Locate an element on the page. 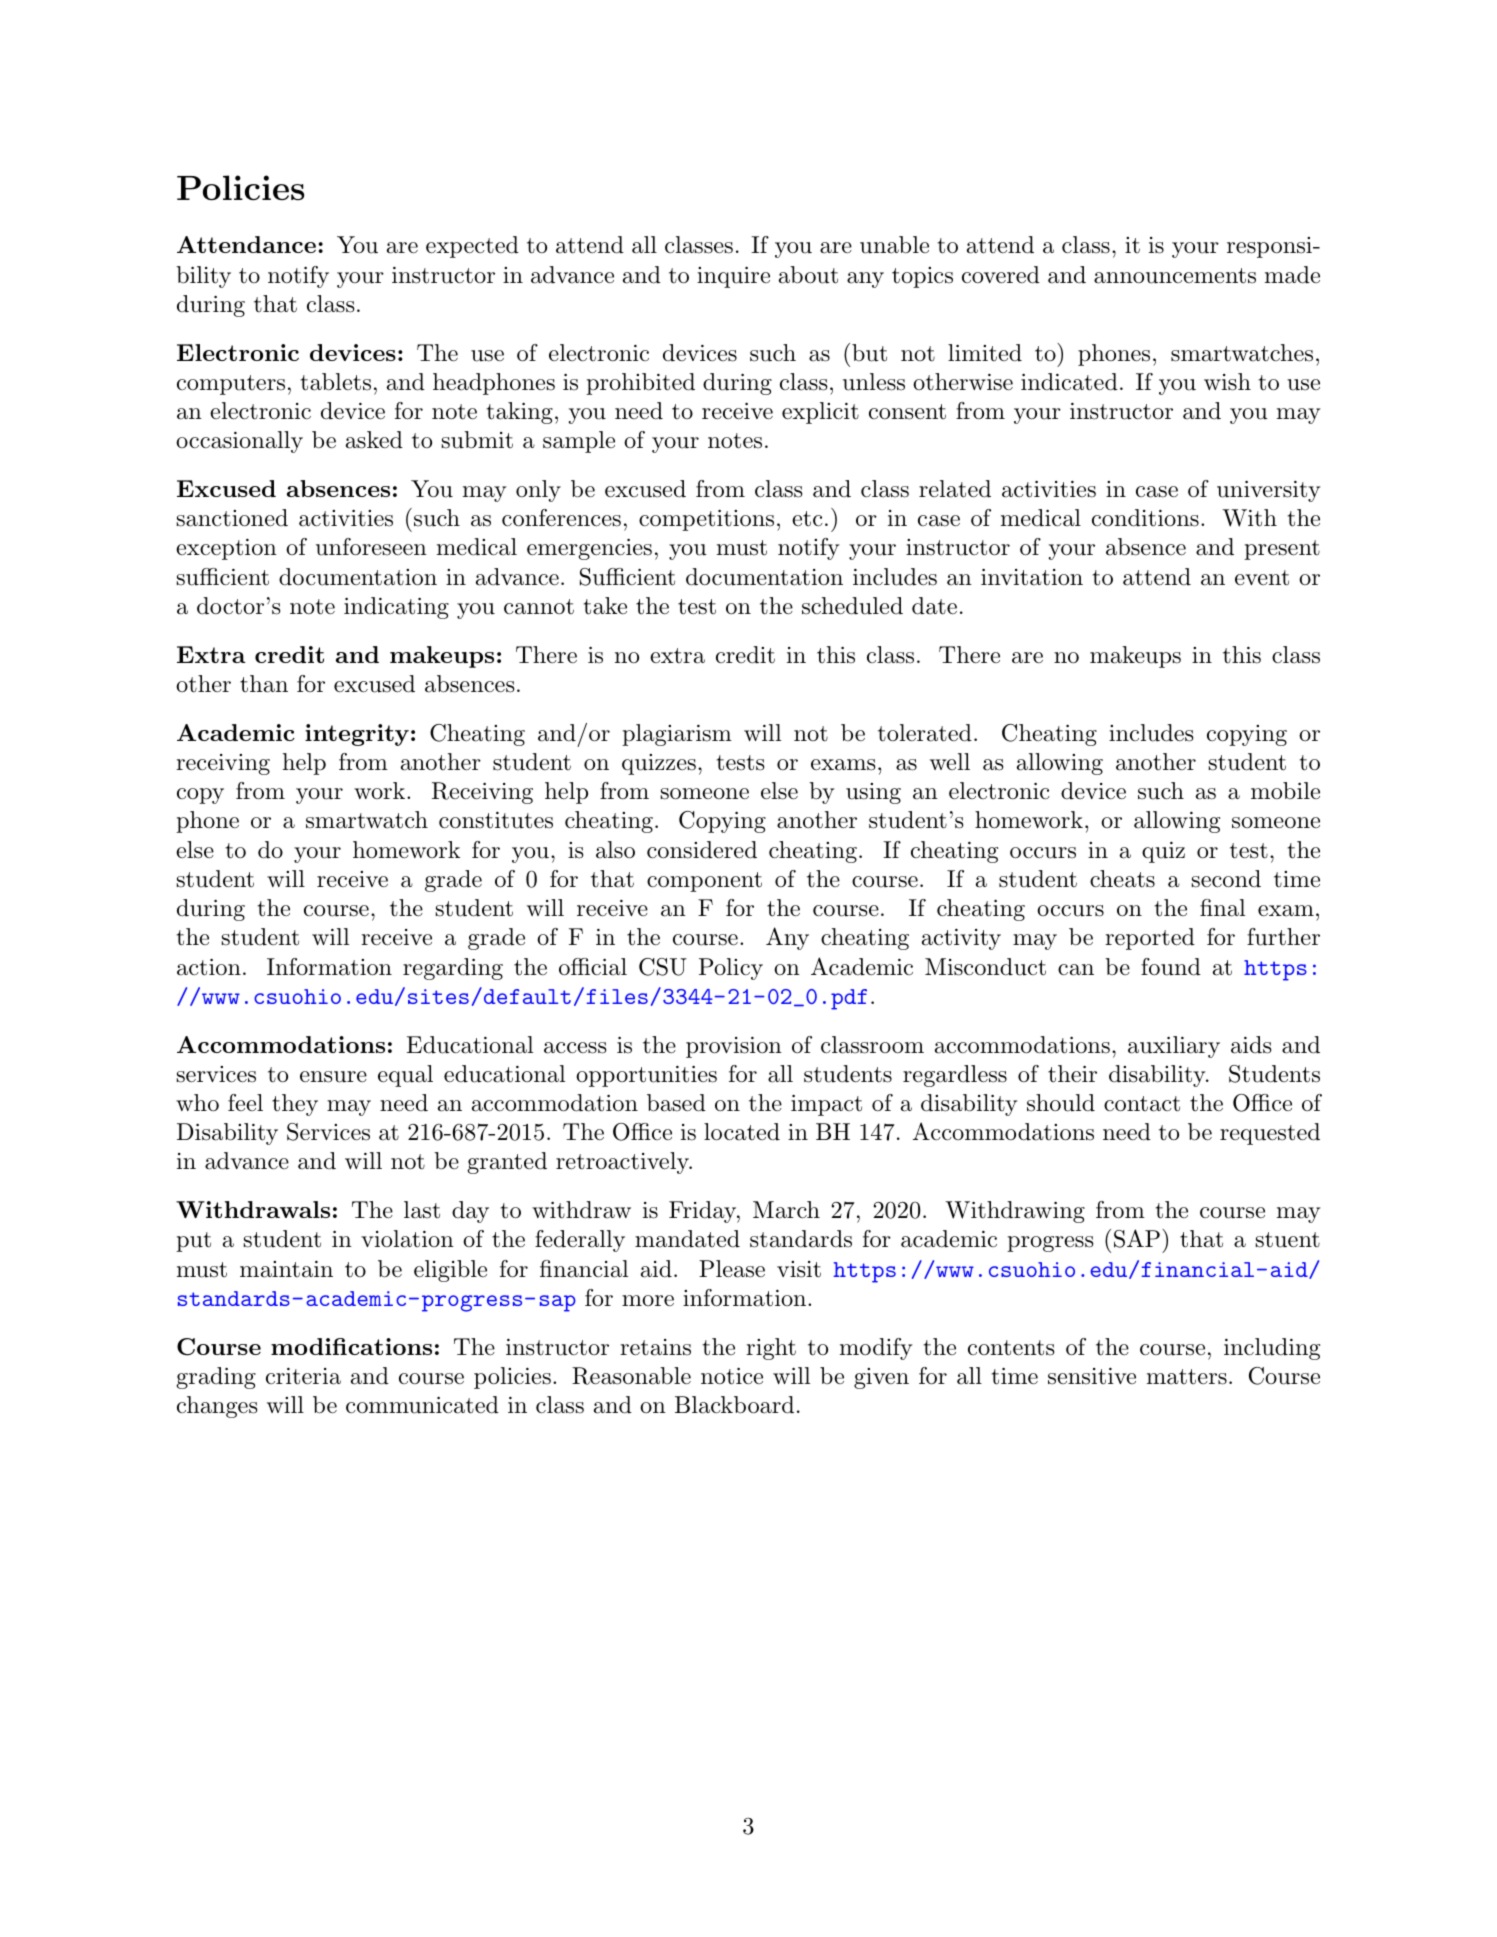 The image size is (1497, 1937). inquire is located at coordinates (733, 277).
